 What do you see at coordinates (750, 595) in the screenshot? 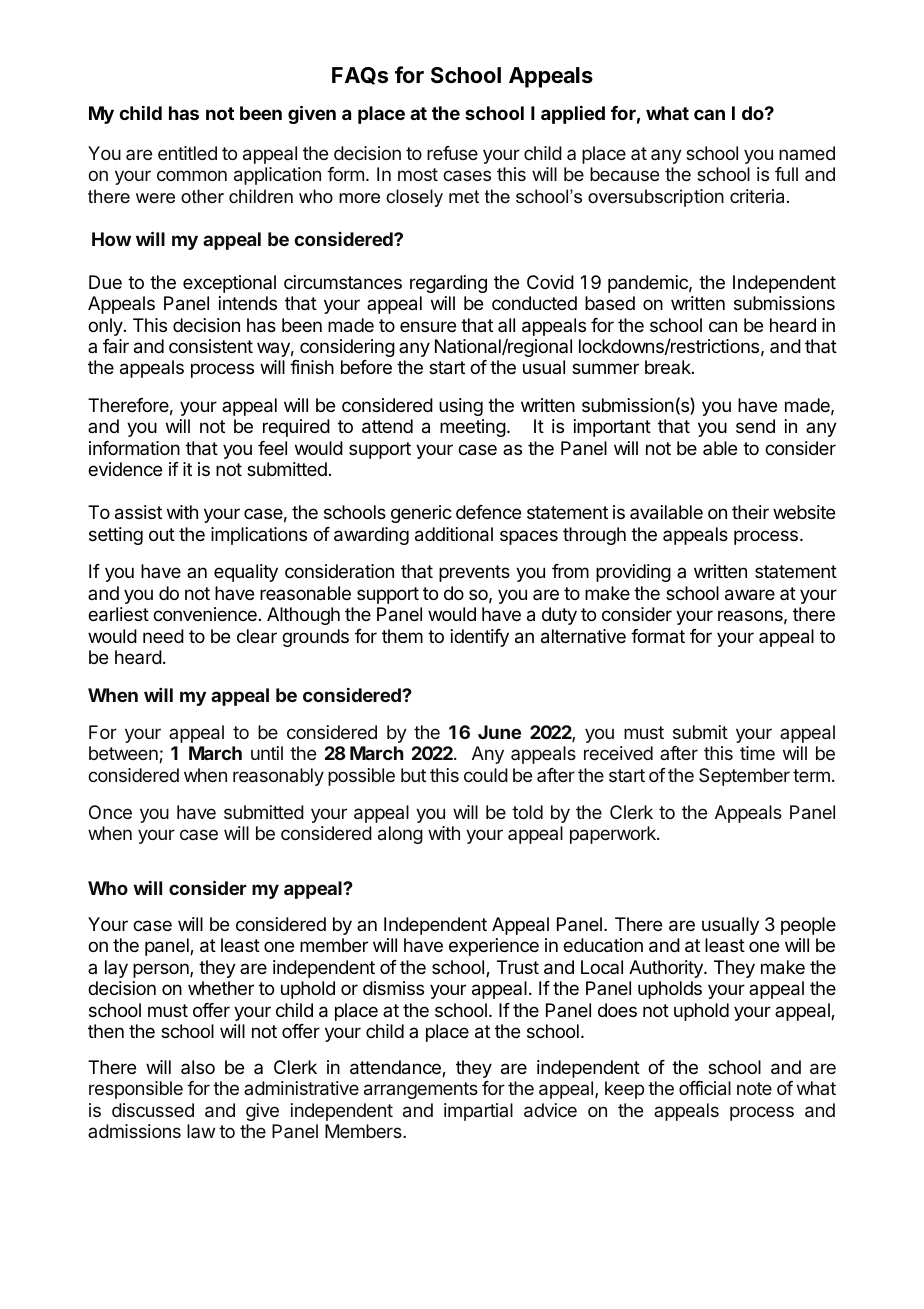
I see `aware` at bounding box center [750, 595].
